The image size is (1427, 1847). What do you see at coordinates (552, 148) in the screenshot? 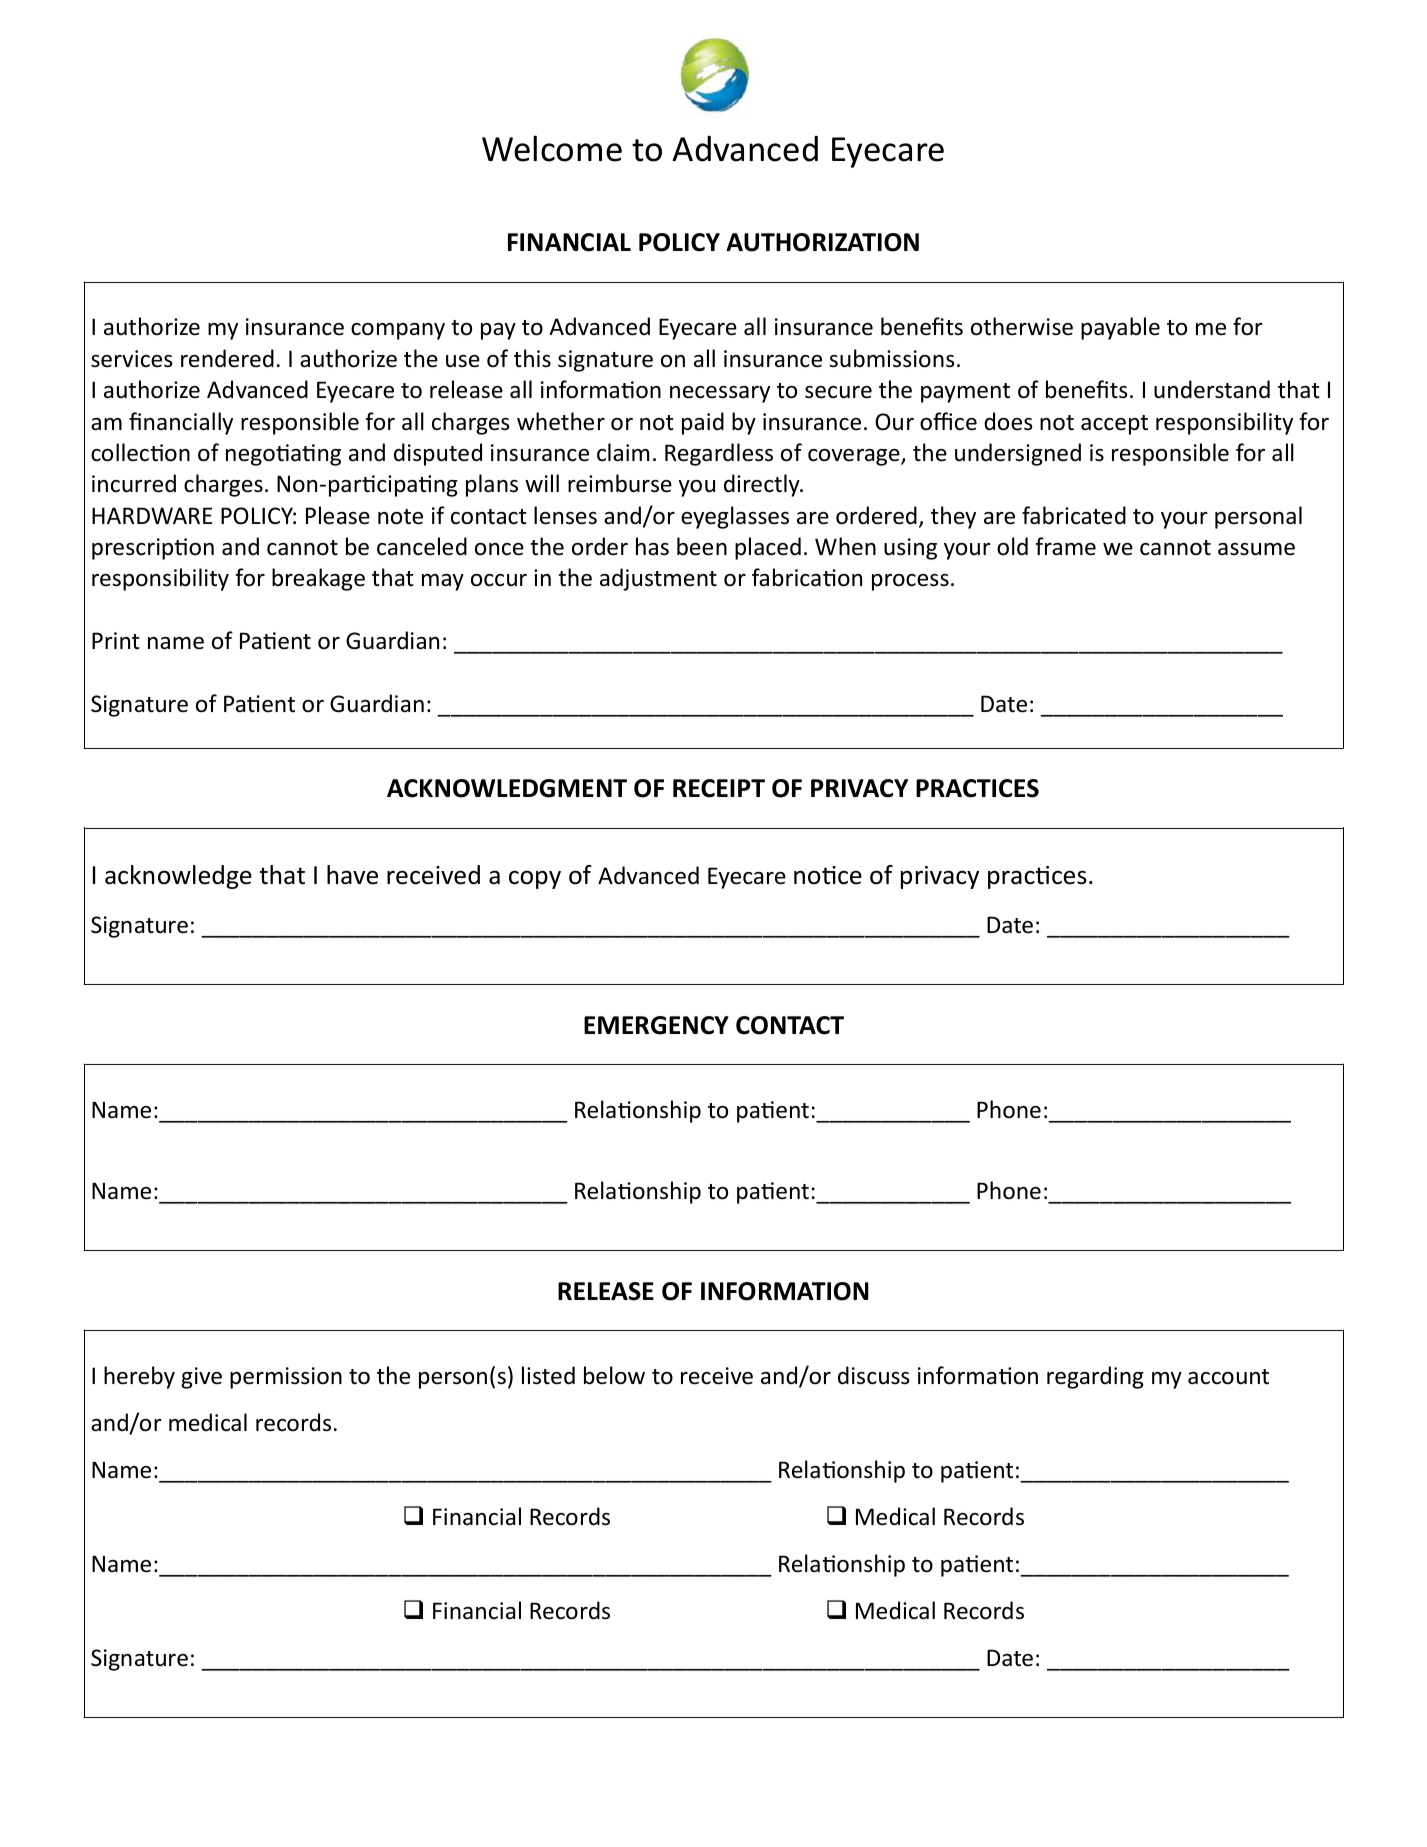
I see `Welcome` at bounding box center [552, 148].
